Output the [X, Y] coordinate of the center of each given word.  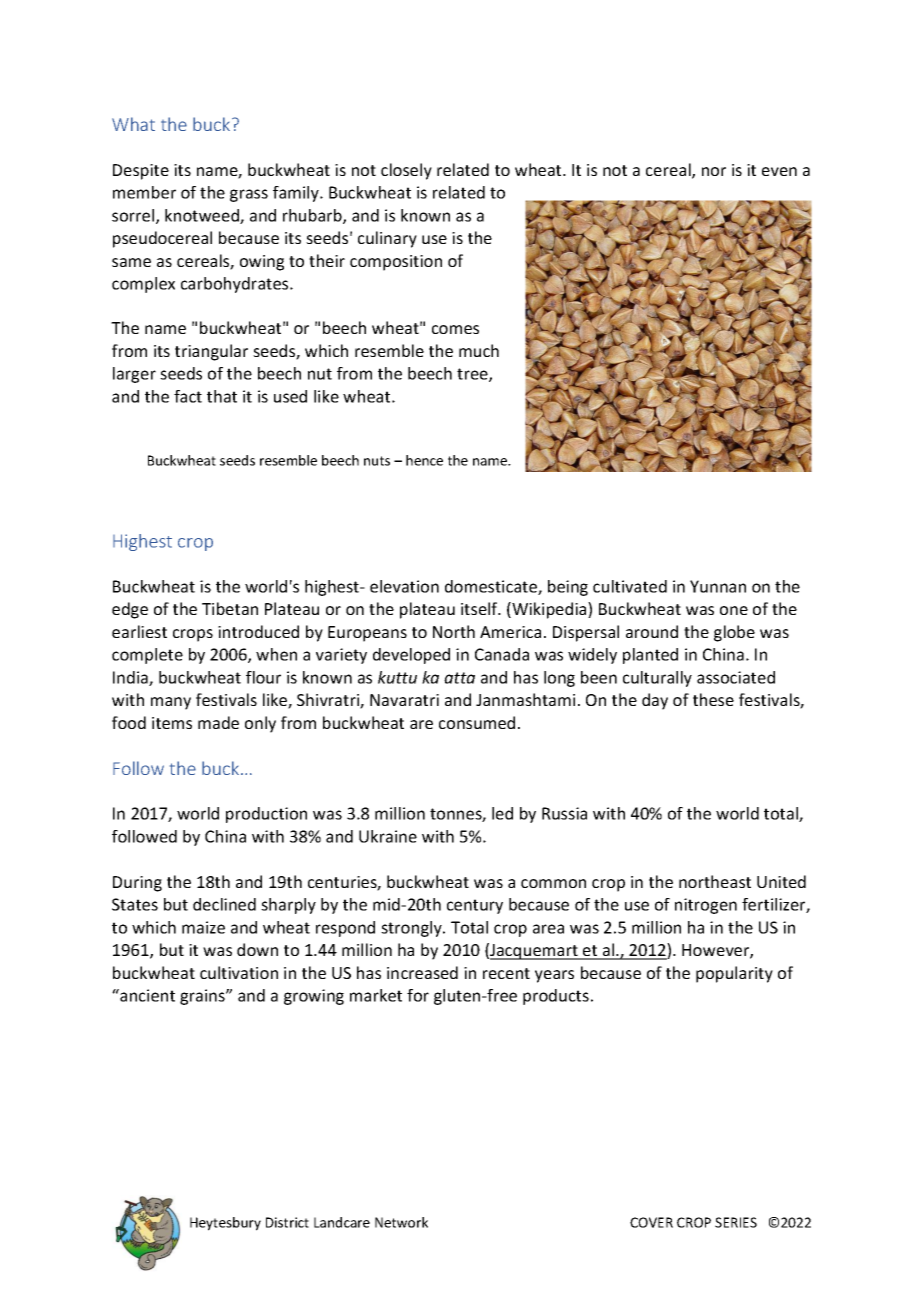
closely [406, 171]
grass [249, 195]
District [287, 1222]
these [713, 699]
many [171, 703]
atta [459, 678]
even [779, 171]
